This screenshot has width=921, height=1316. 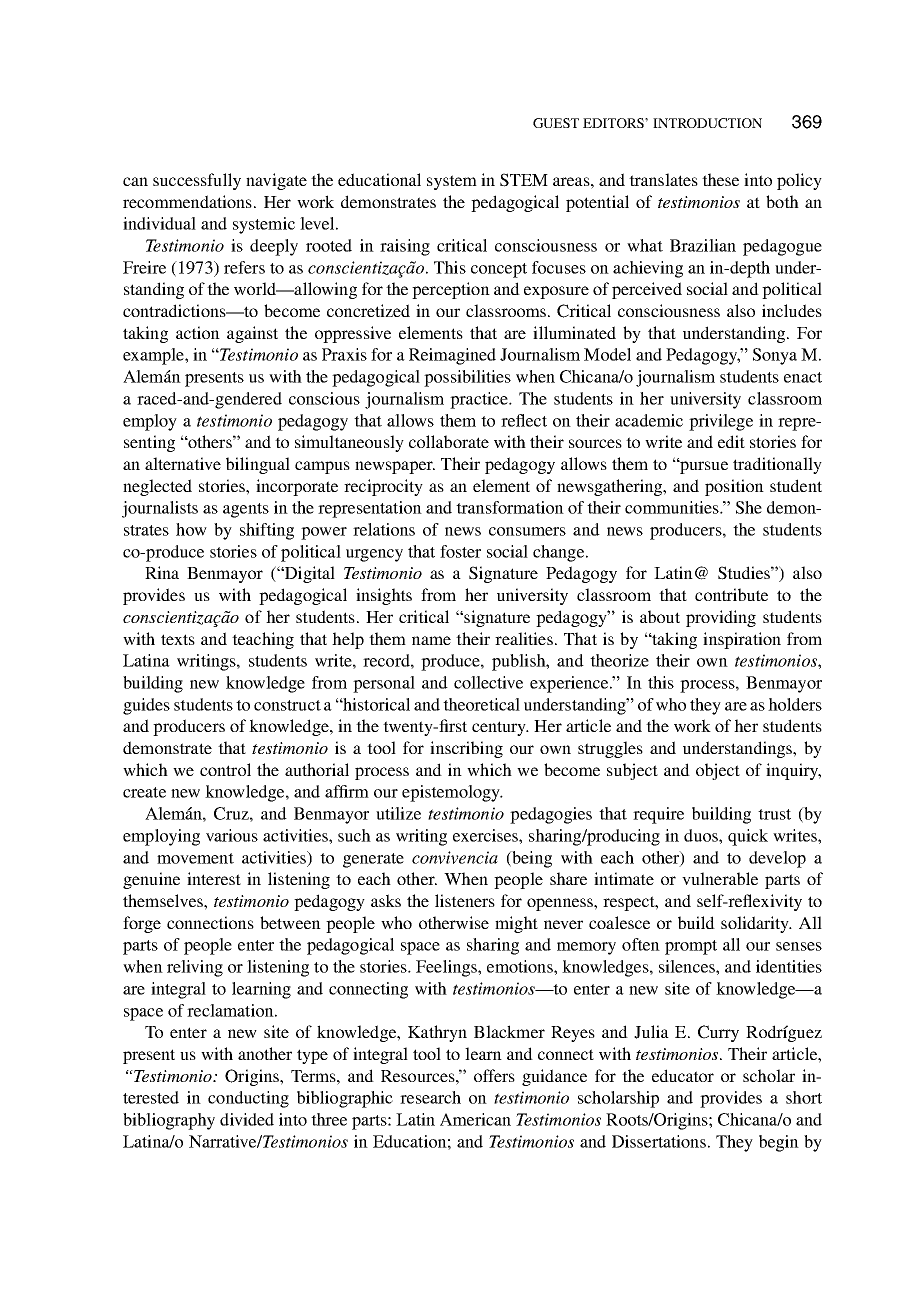 I want to click on GUEST, so click(x=556, y=123).
